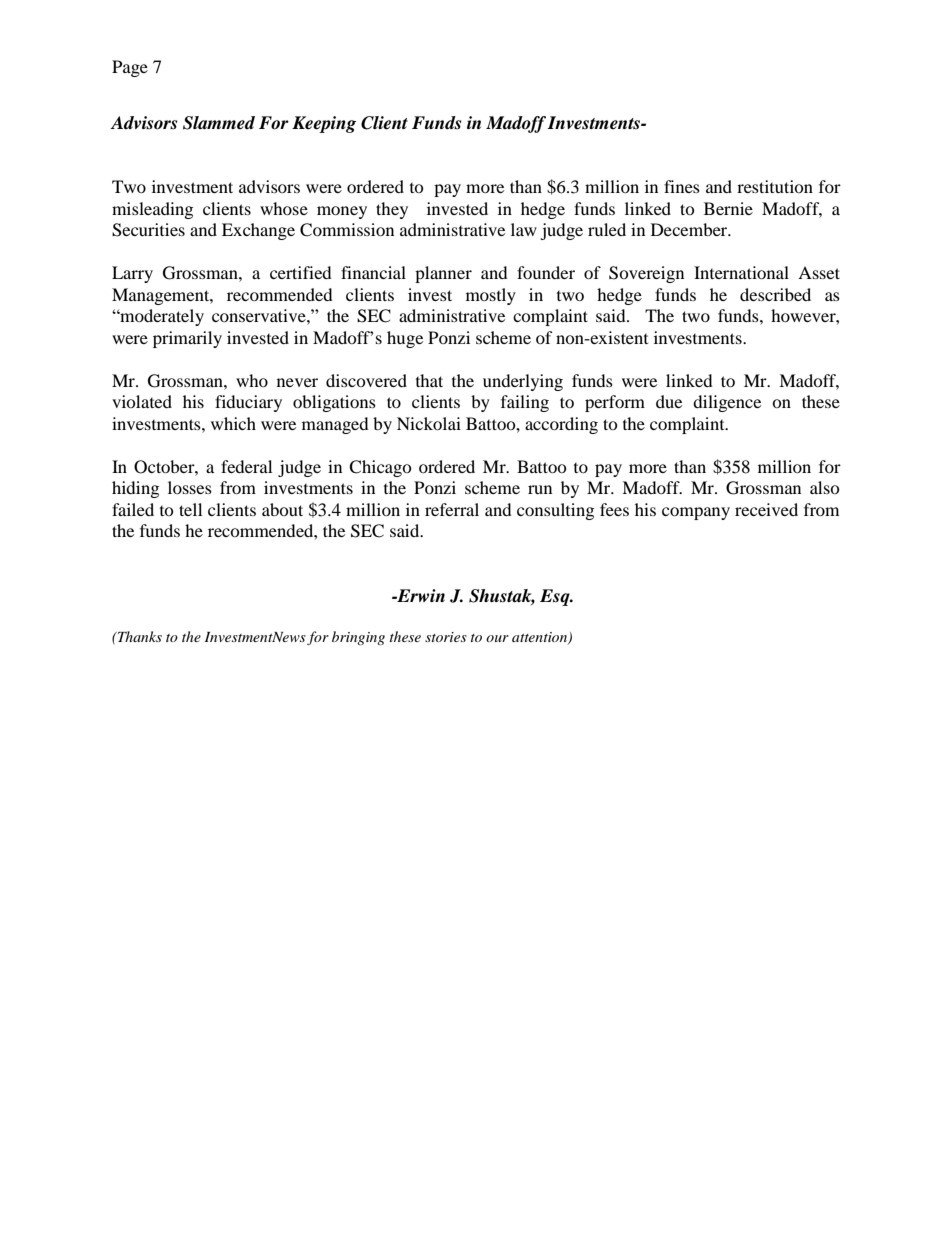 The width and height of the document is (952, 1233). What do you see at coordinates (452, 509) in the document?
I see `referral` at bounding box center [452, 509].
